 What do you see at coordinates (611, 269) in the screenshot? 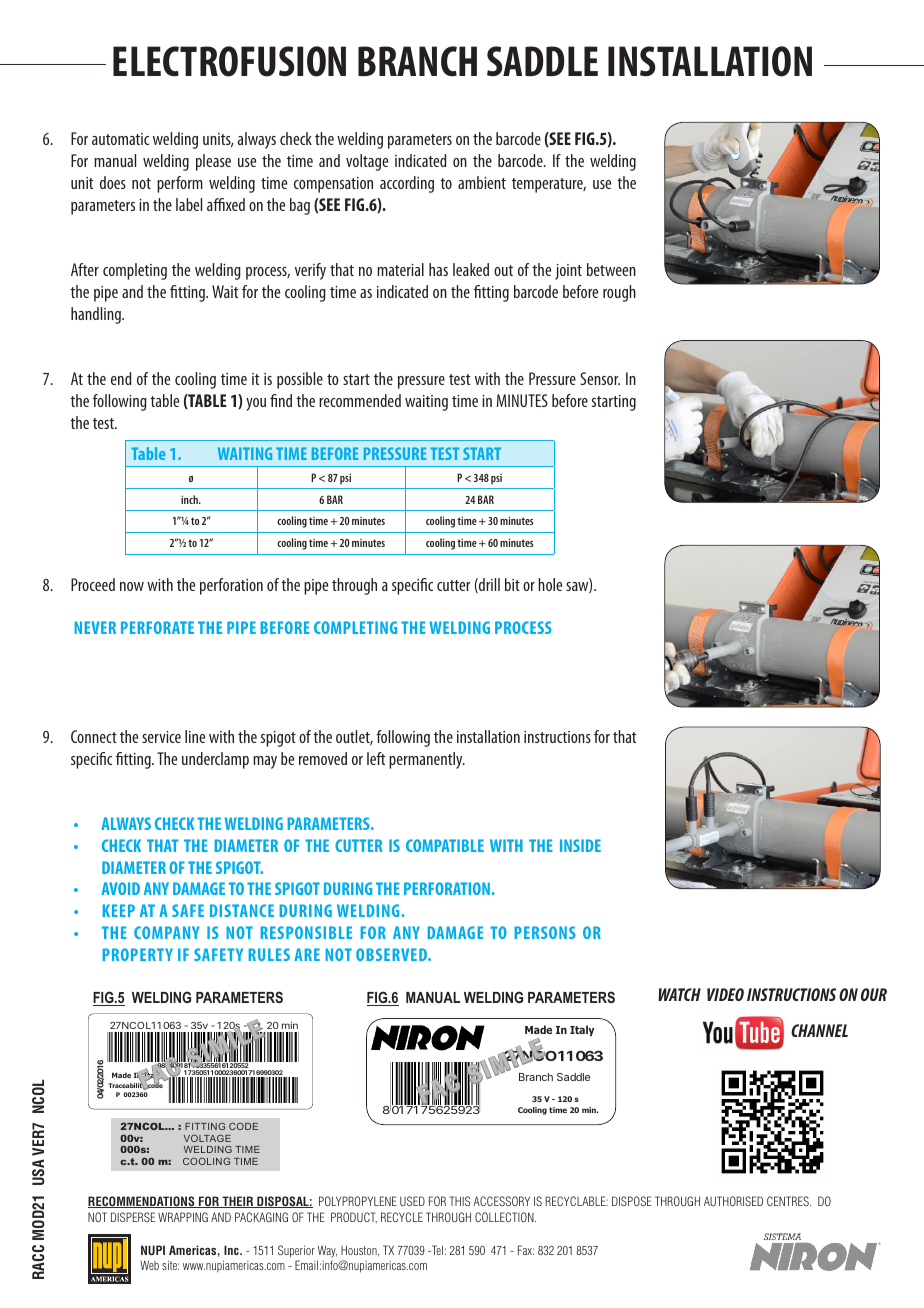
I see `between` at bounding box center [611, 269].
